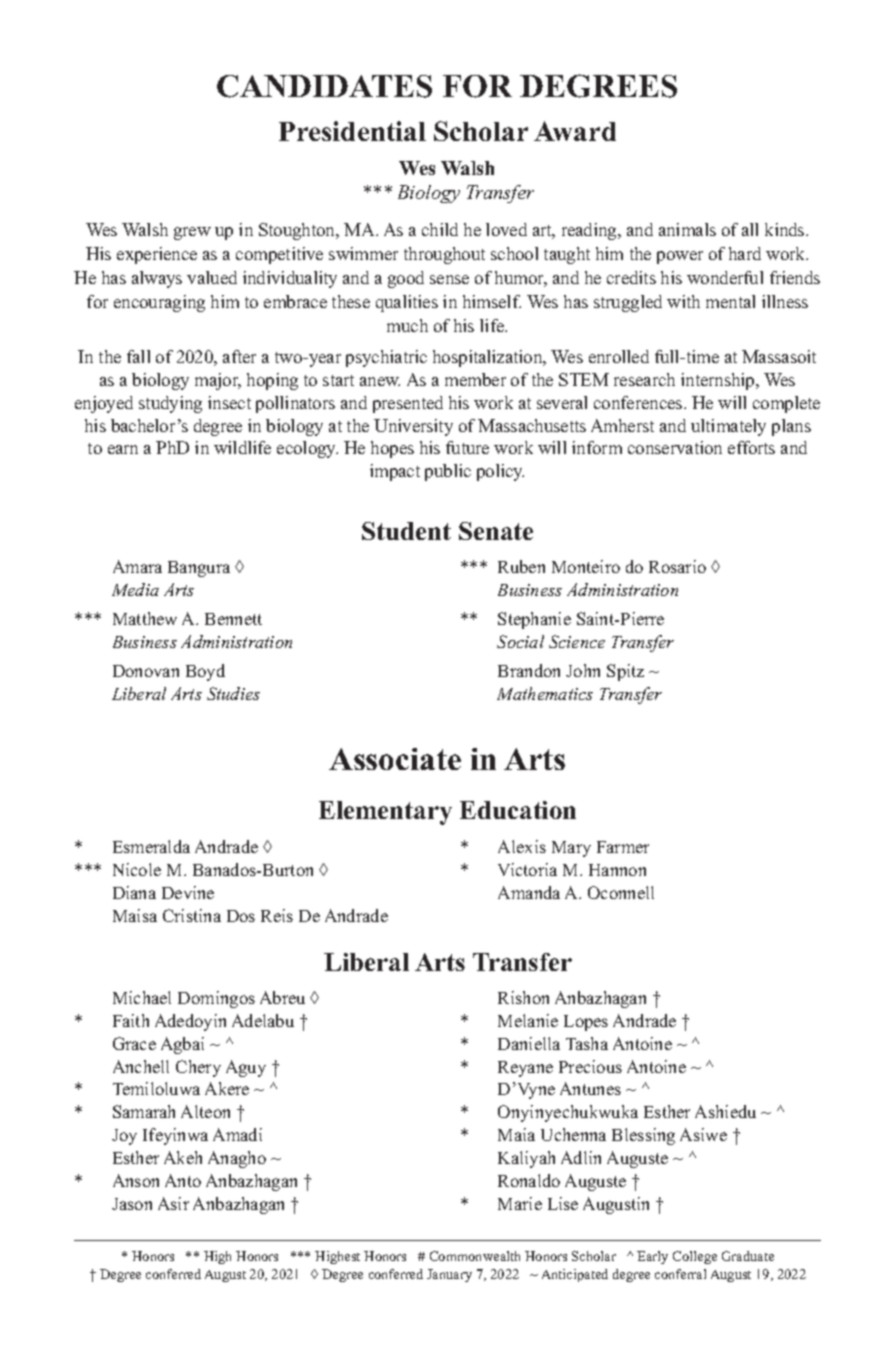 The height and width of the screenshot is (1345, 896). What do you see at coordinates (192, 233) in the screenshot?
I see `grew` at bounding box center [192, 233].
